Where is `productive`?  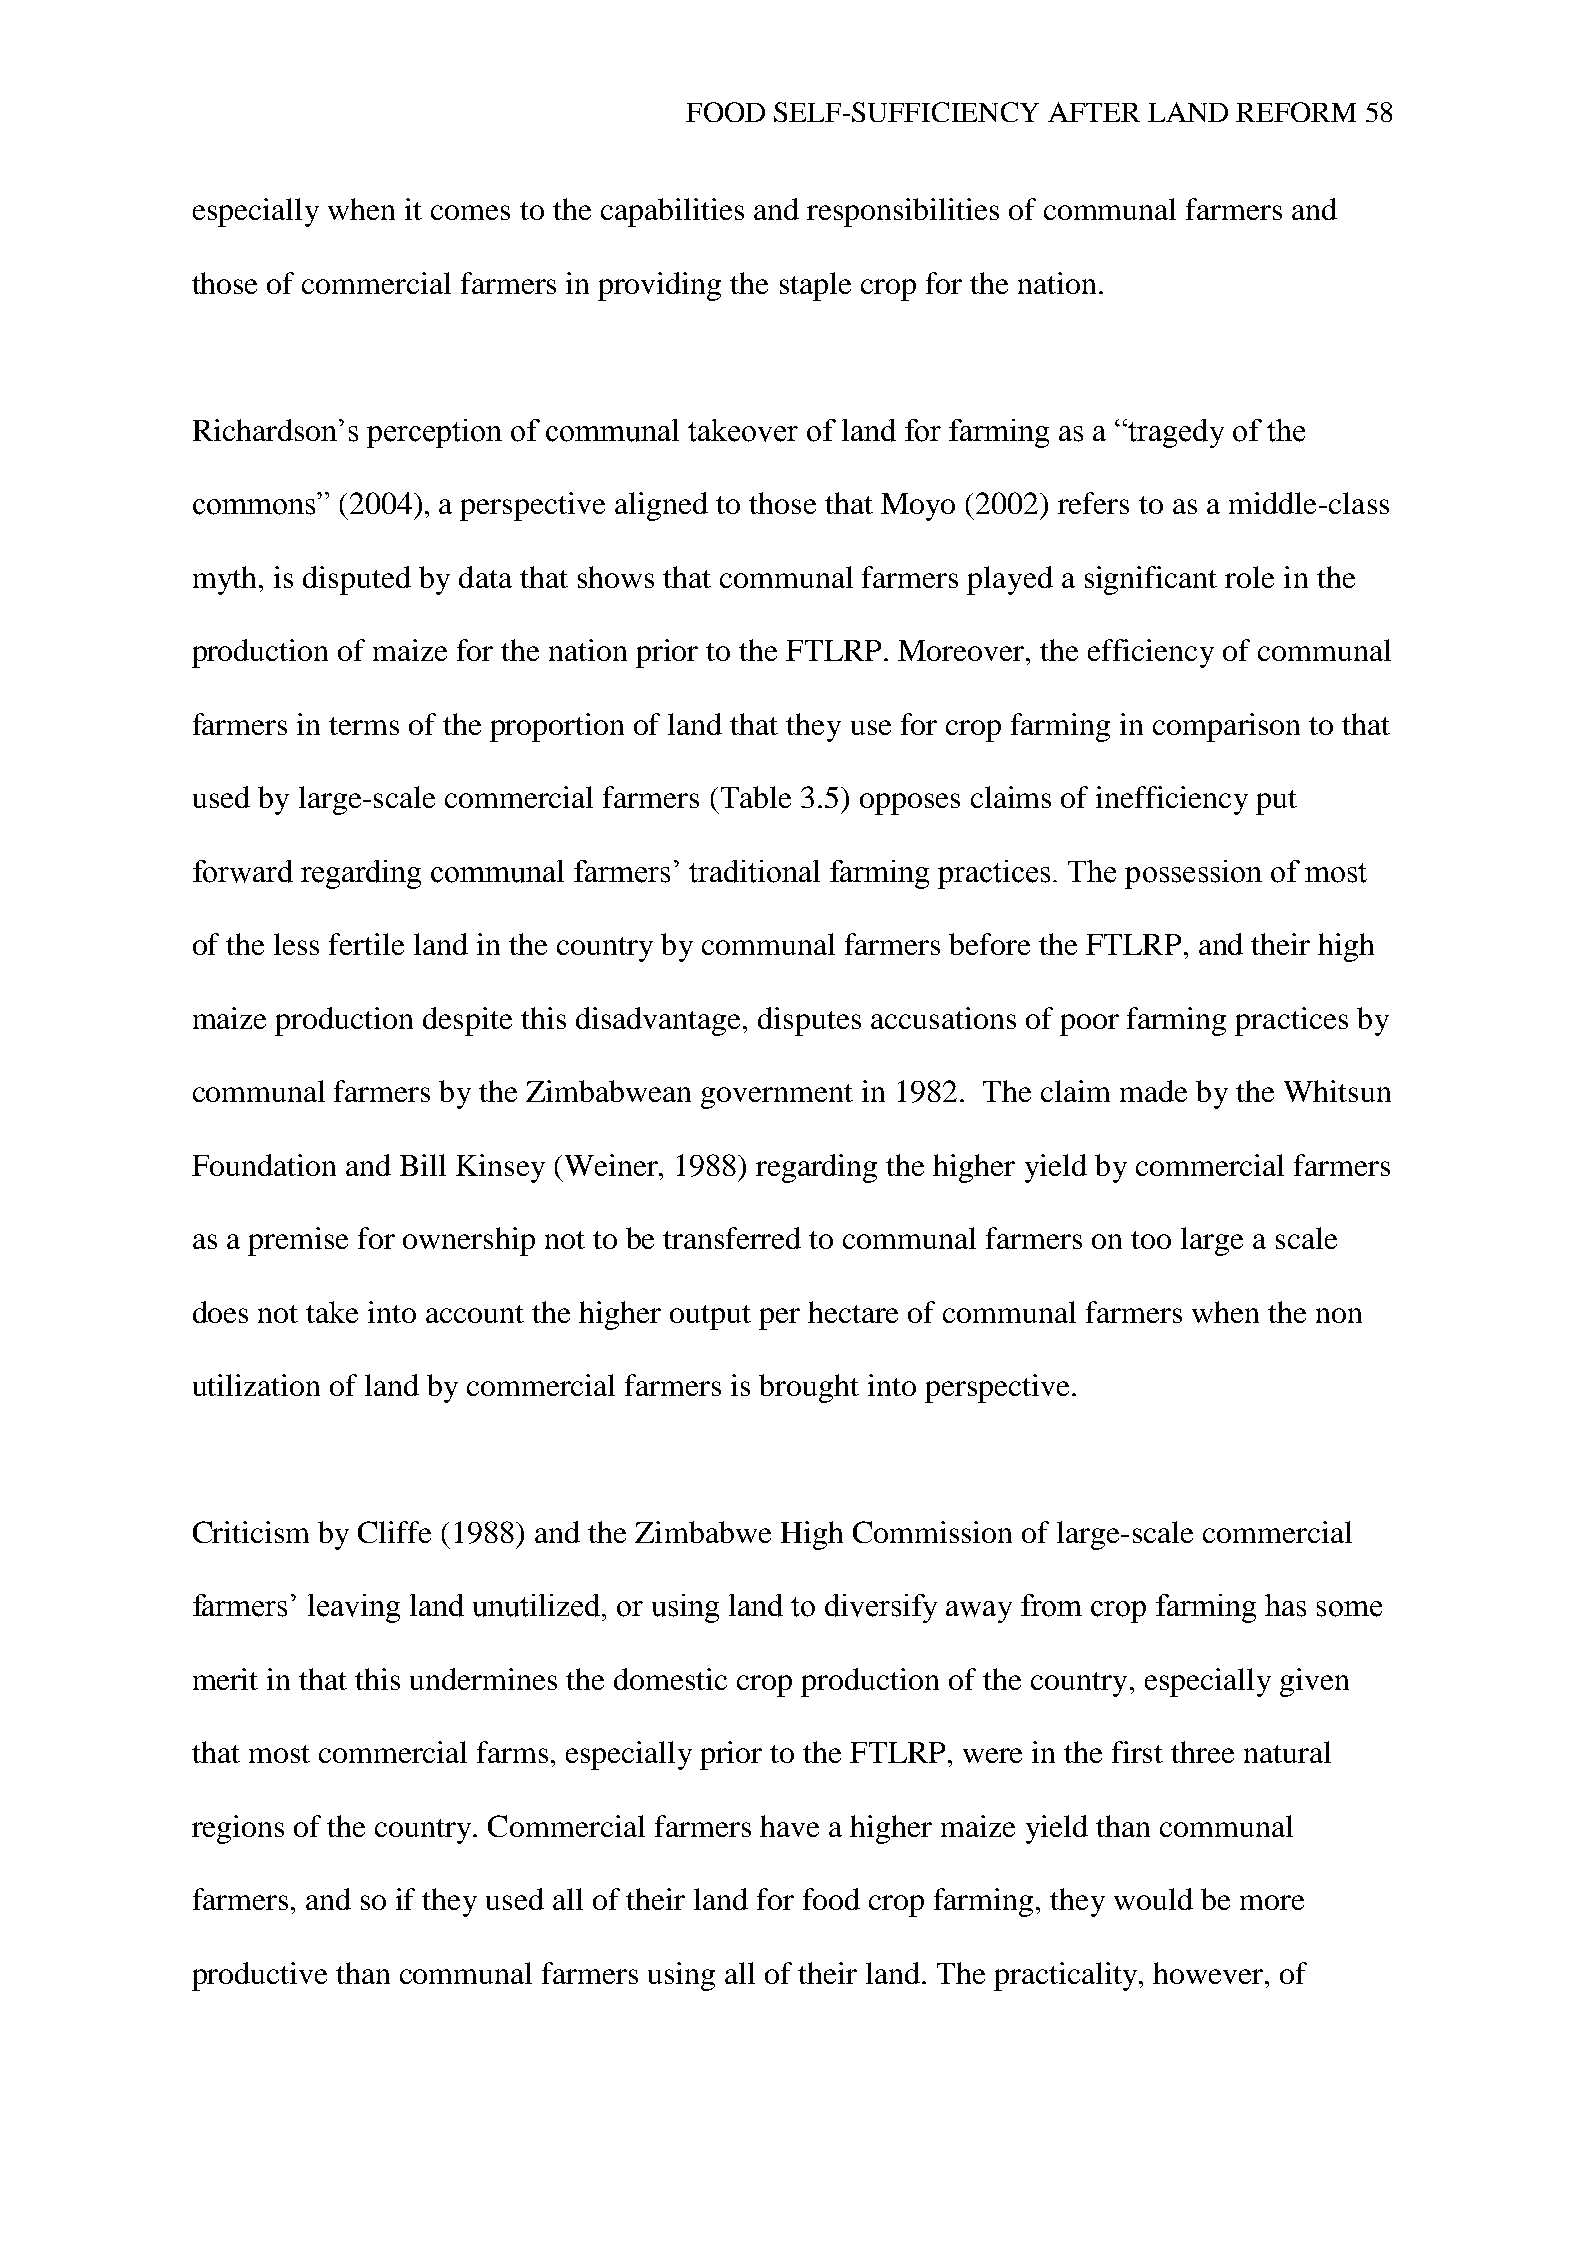 productive is located at coordinates (259, 1976).
